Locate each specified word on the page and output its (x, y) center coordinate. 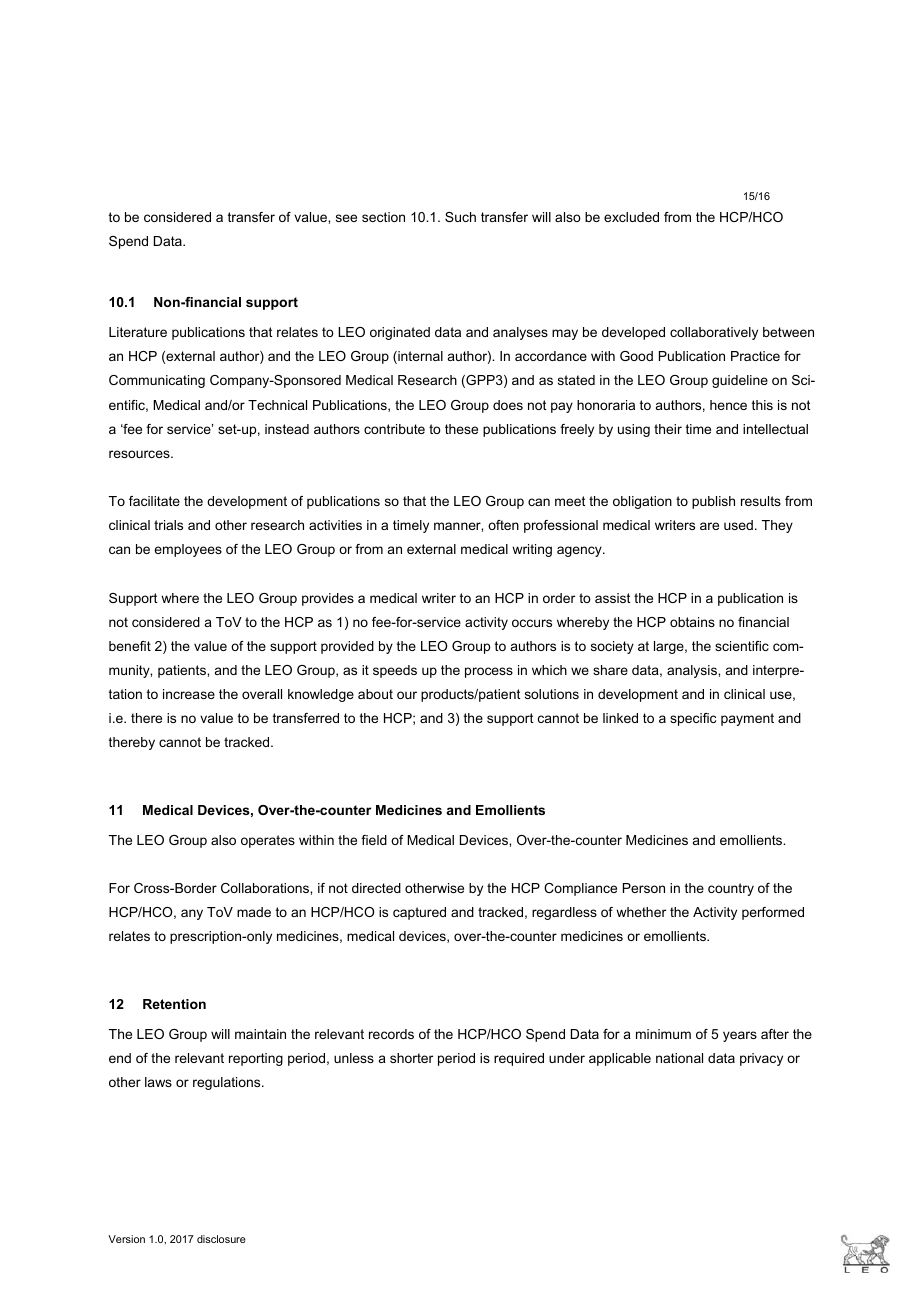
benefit (130, 646)
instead (287, 429)
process (489, 672)
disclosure (221, 1239)
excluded (631, 217)
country (731, 889)
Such (460, 217)
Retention (174, 1004)
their (668, 429)
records (391, 1034)
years (740, 1036)
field (374, 840)
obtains (692, 622)
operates (268, 841)
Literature (138, 332)
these (461, 429)
